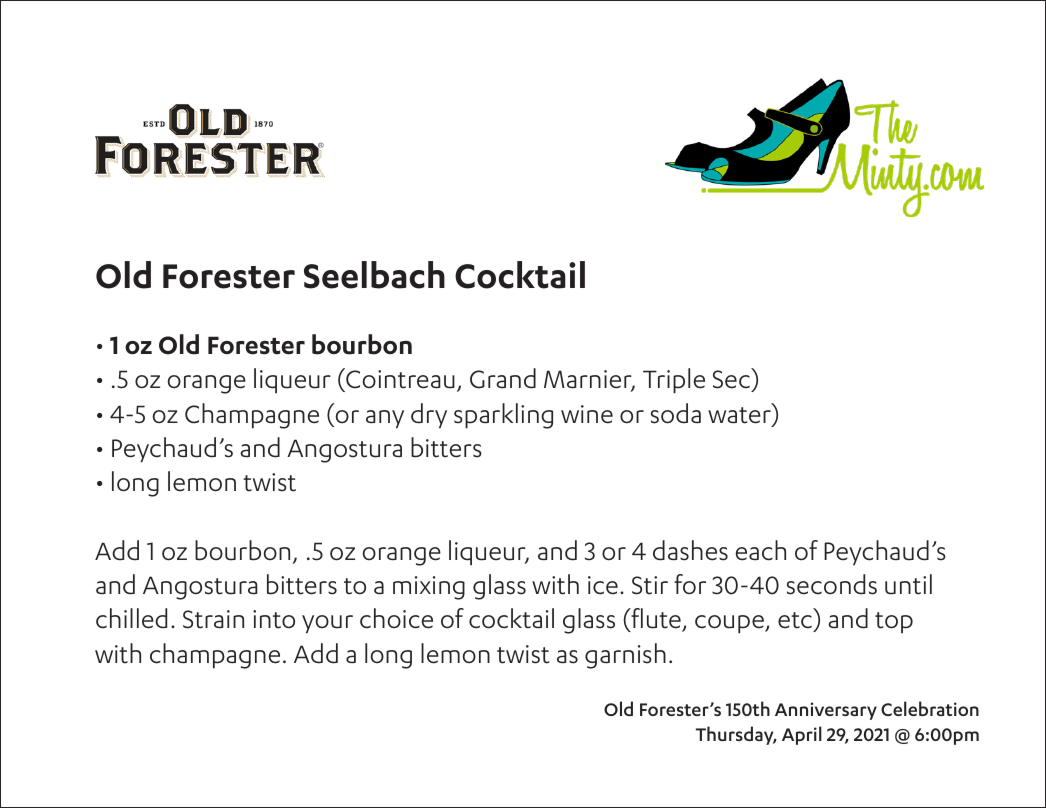 The width and height of the screenshot is (1046, 808). I want to click on mixing, so click(429, 588).
